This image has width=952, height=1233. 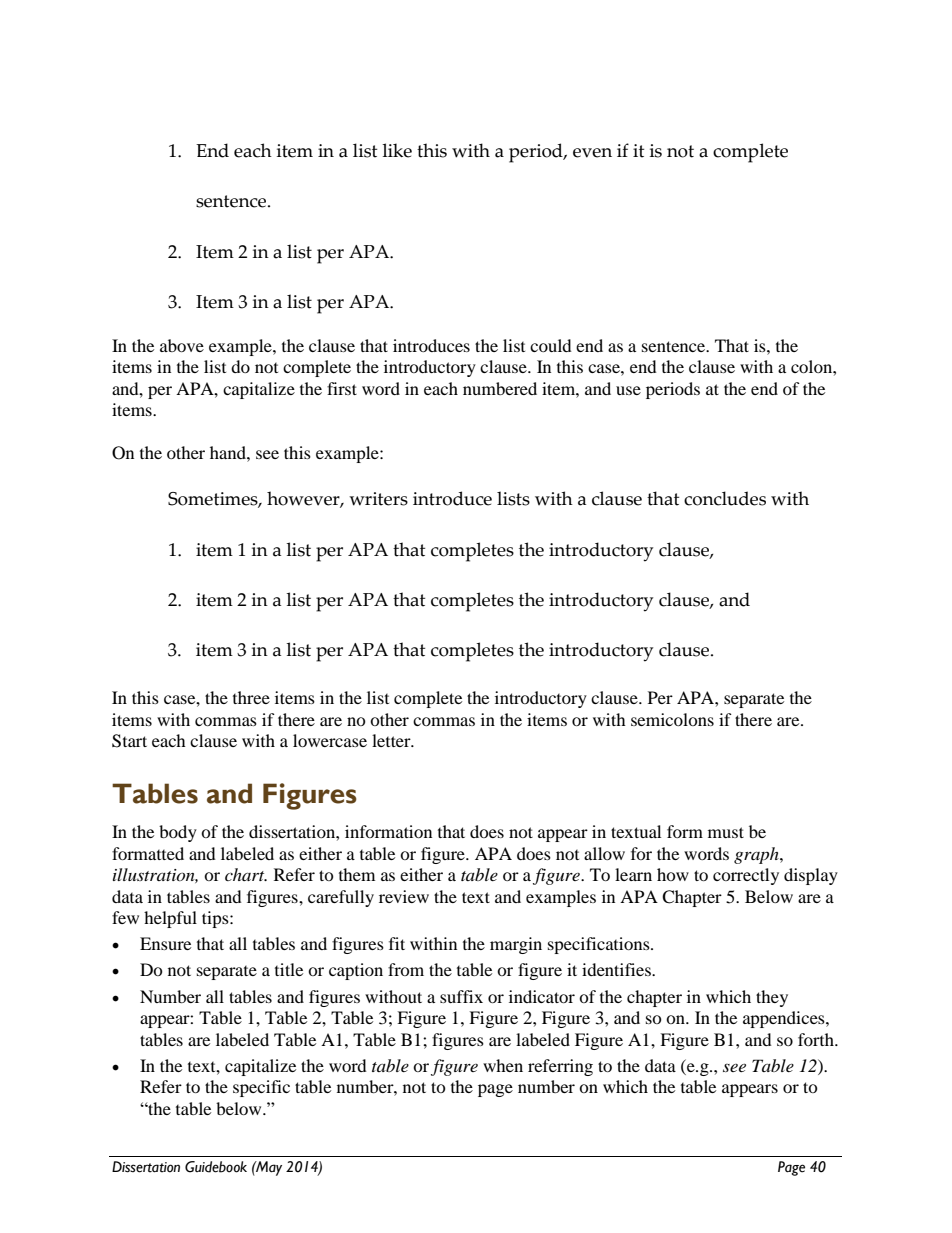 I want to click on review, so click(x=404, y=896).
